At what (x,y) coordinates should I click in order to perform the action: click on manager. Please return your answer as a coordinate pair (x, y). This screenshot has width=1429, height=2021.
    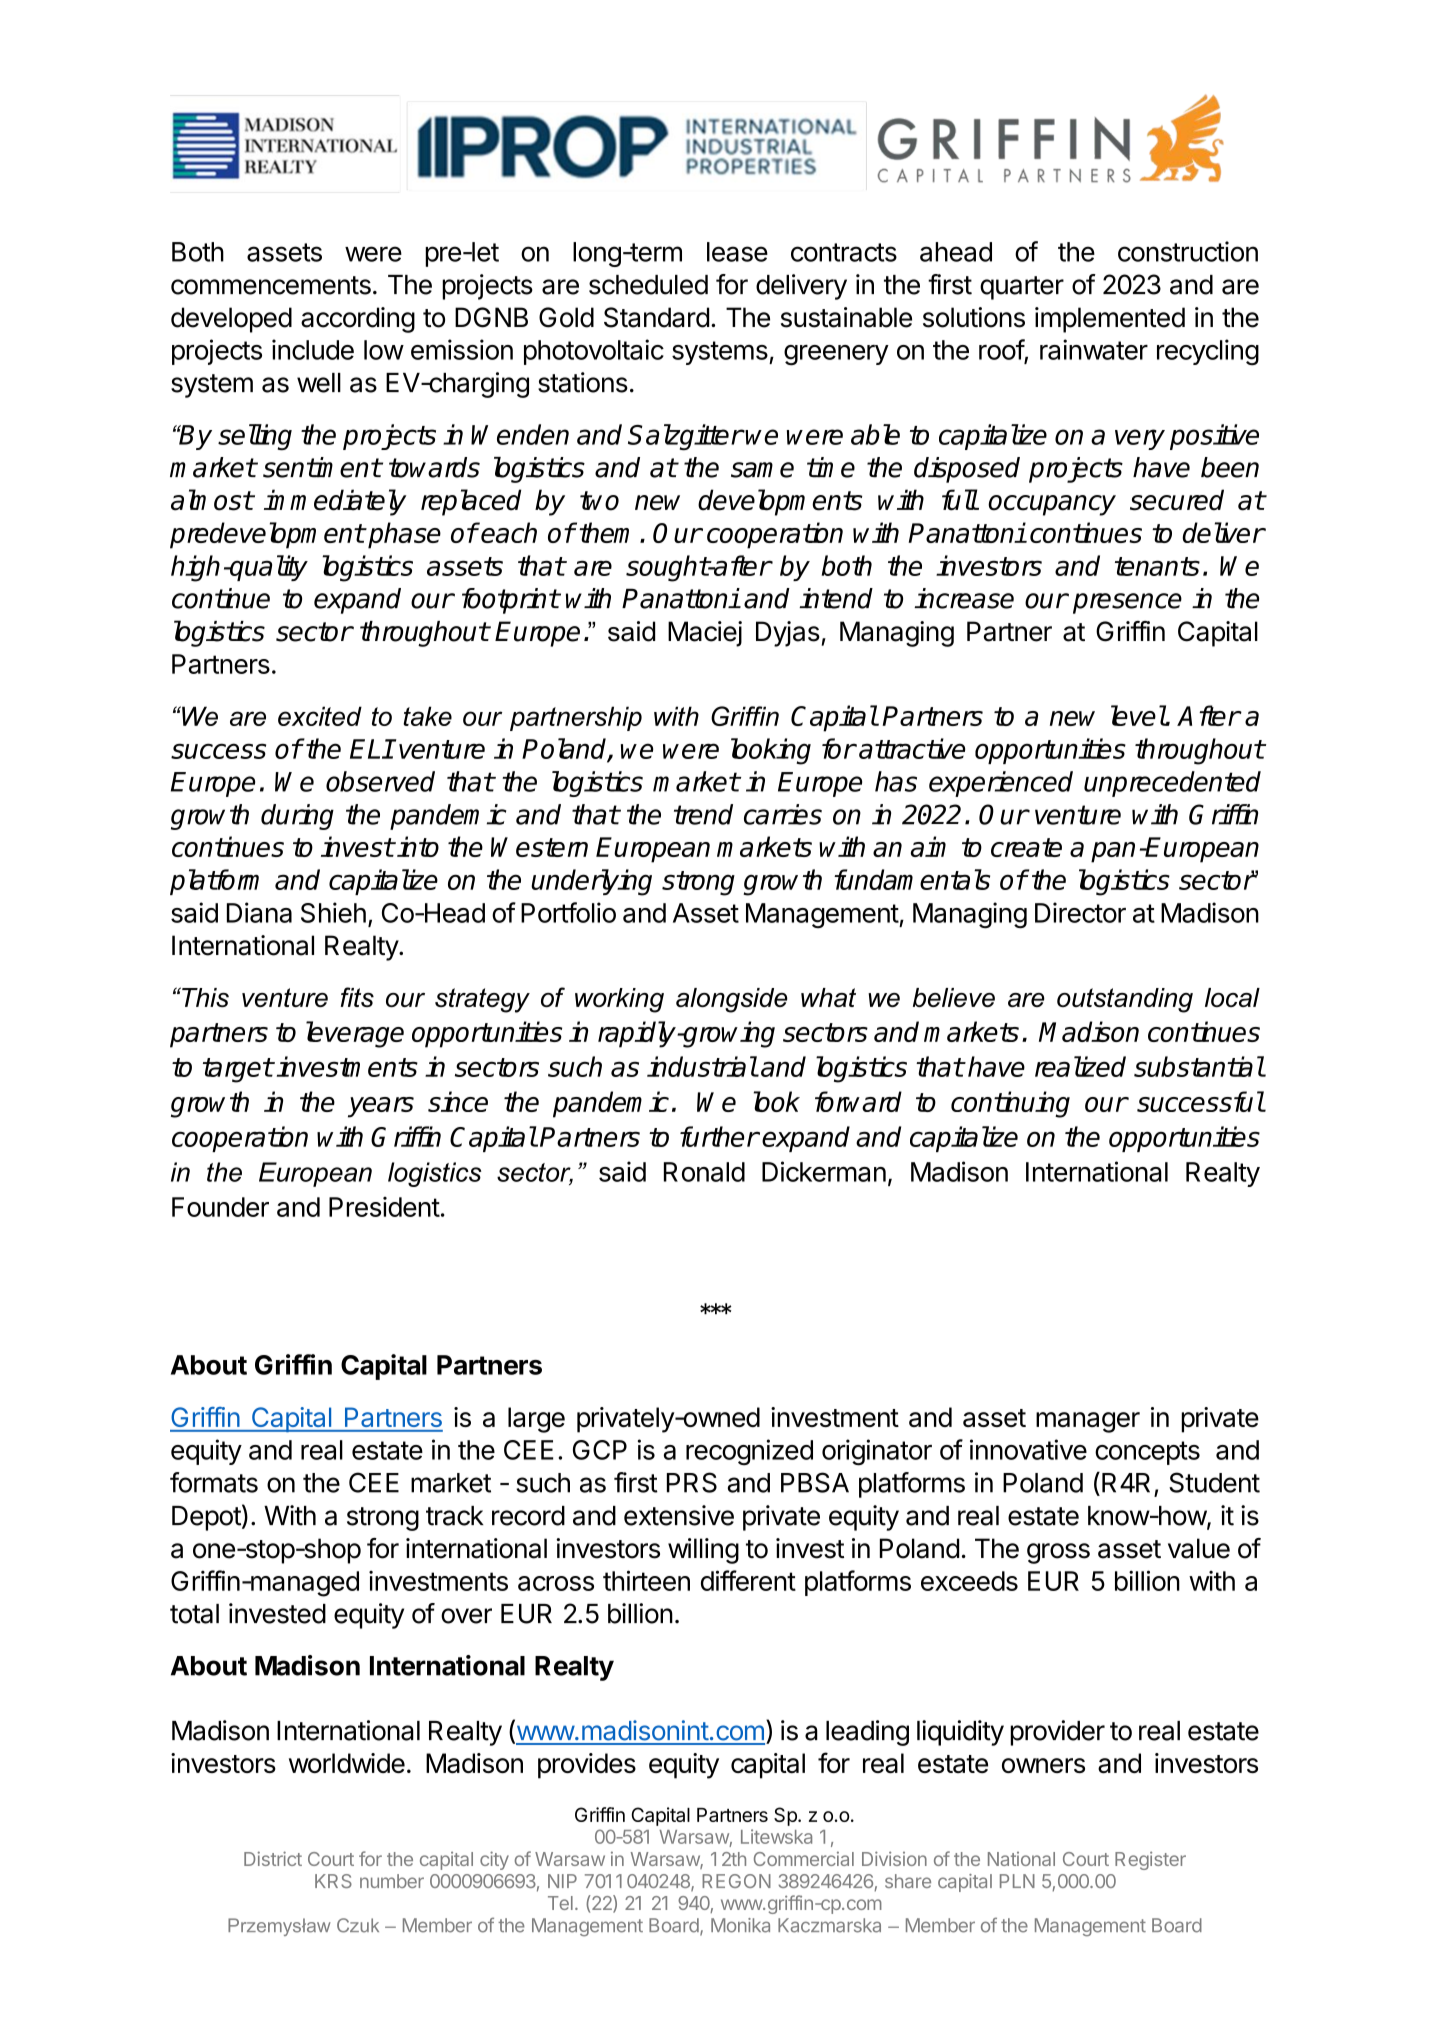
    Looking at the image, I should click on (1088, 1422).
